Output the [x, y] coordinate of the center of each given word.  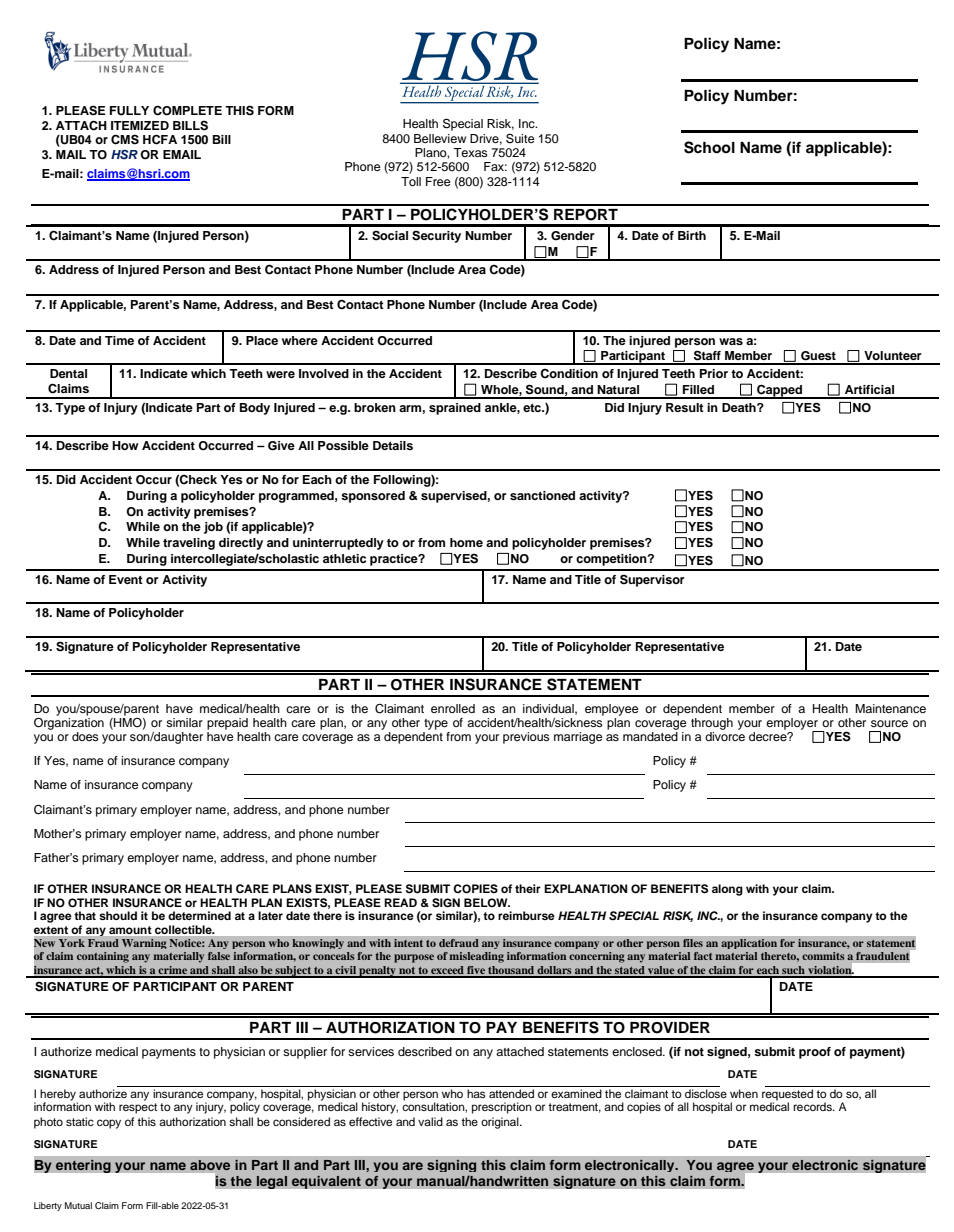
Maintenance [890, 708]
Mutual [78, 1205]
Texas [470, 152]
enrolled [453, 708]
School [709, 147]
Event [126, 579]
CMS [125, 139]
